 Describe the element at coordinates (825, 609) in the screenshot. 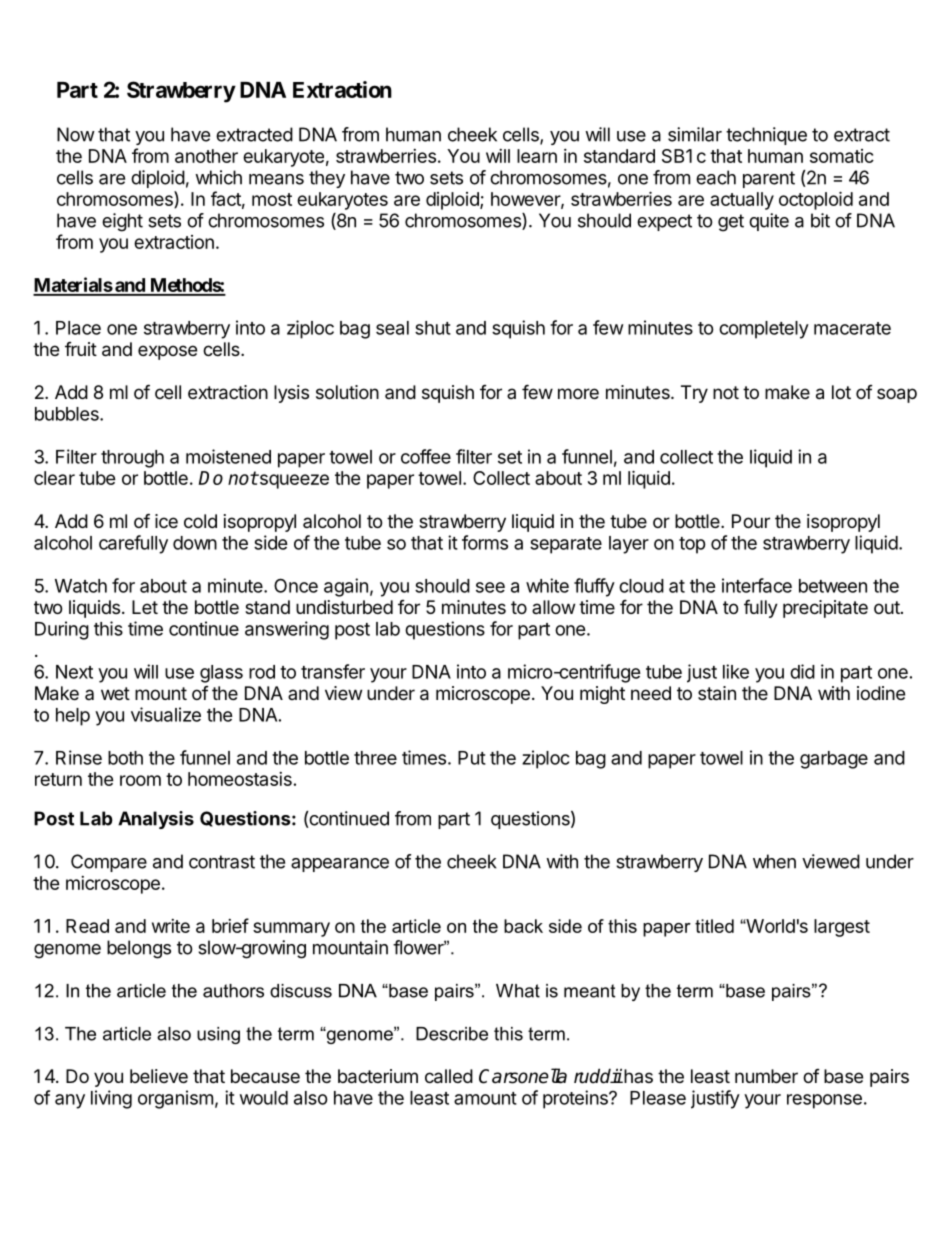

I see `precipitate` at that location.
